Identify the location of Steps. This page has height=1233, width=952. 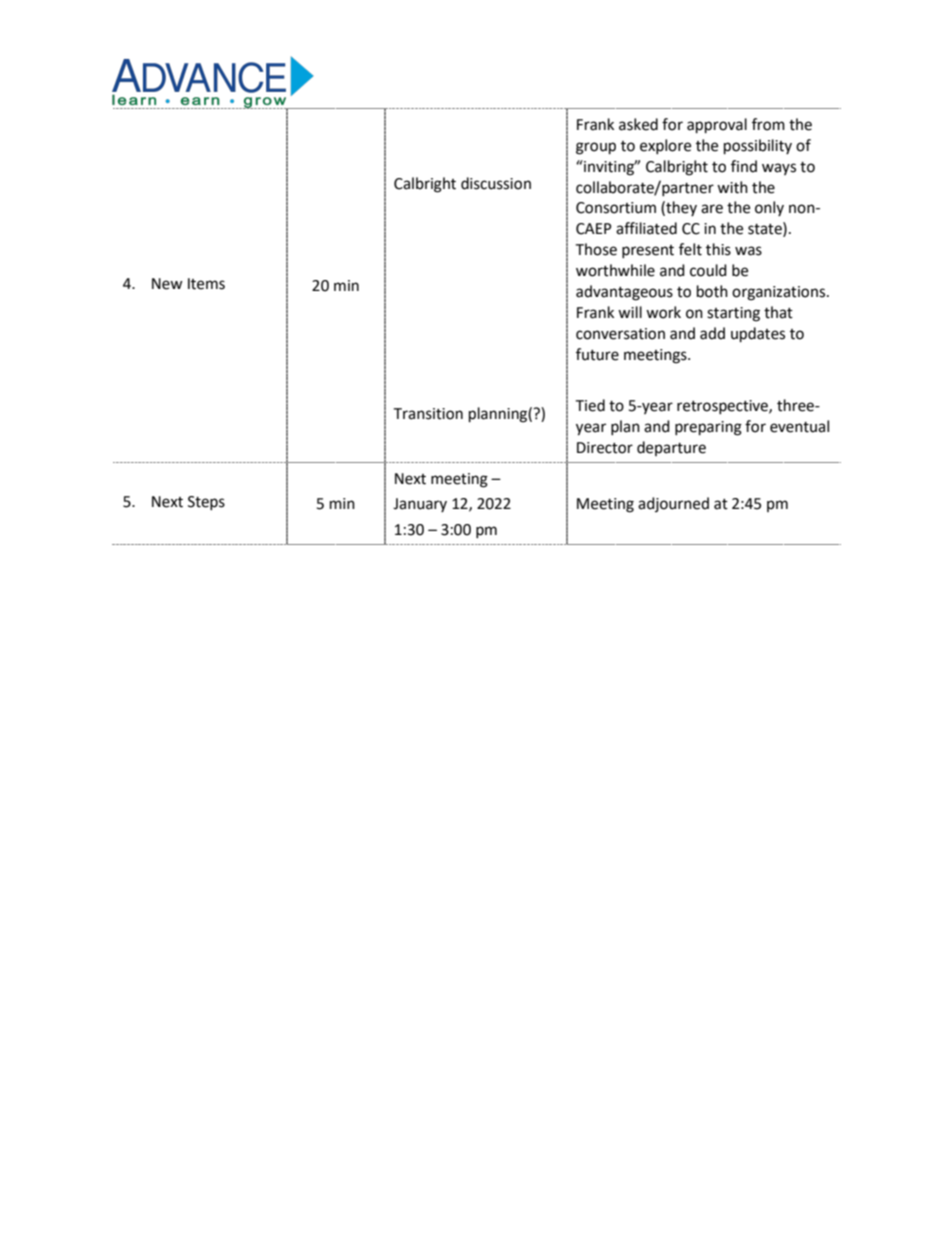
(206, 503).
